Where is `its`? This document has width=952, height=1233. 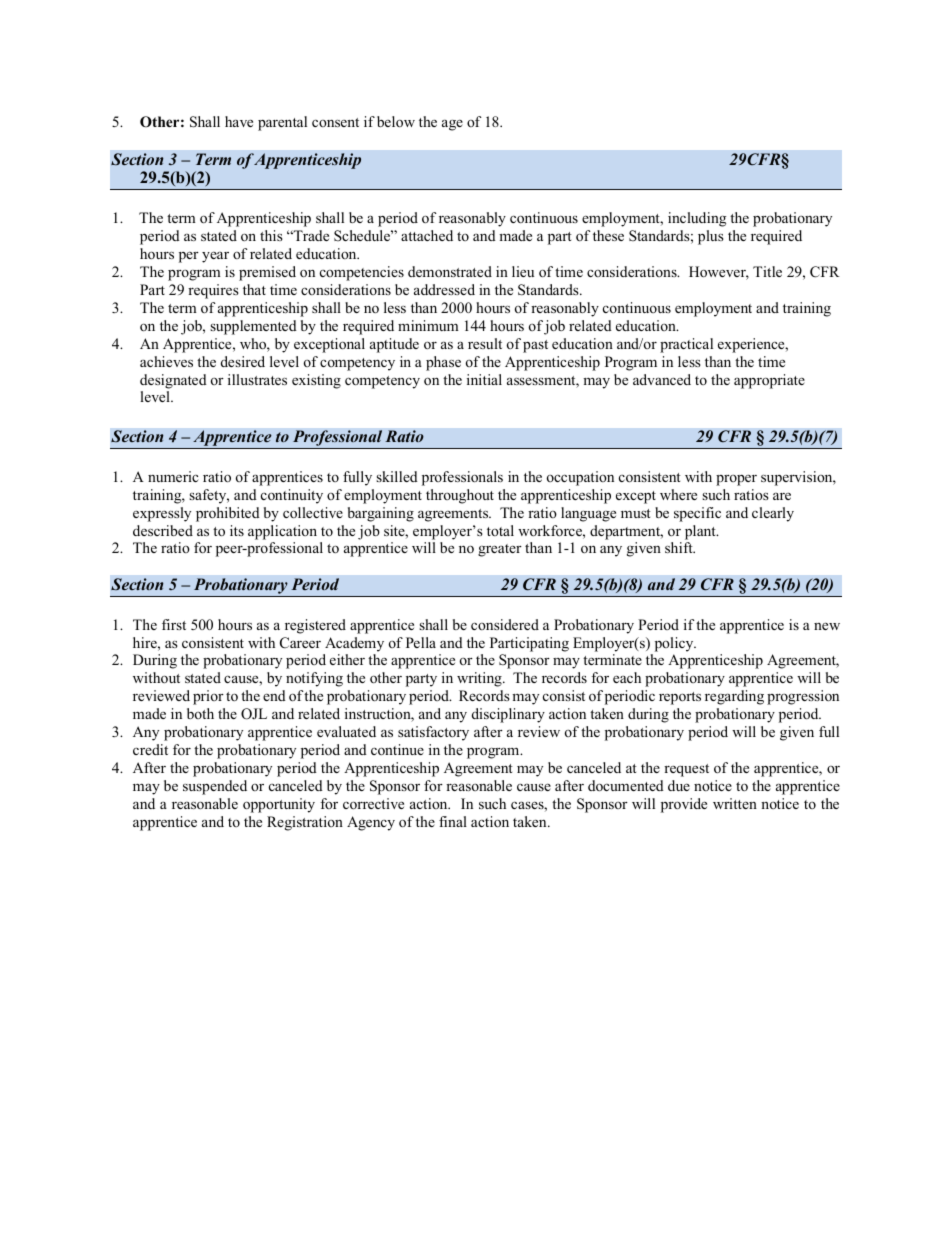 its is located at coordinates (237, 530).
